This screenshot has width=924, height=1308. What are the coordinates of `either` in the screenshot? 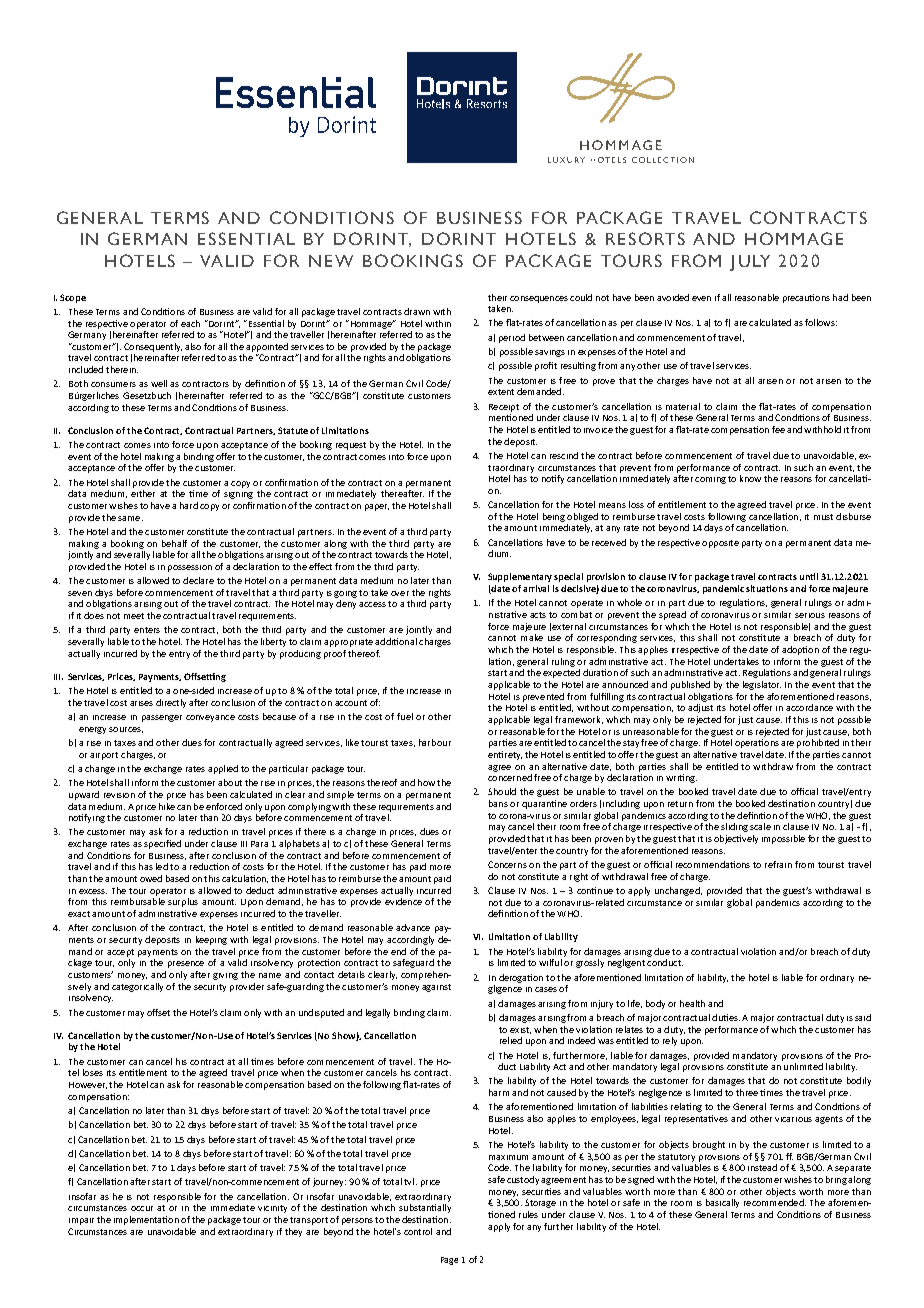 It's located at (143, 493).
